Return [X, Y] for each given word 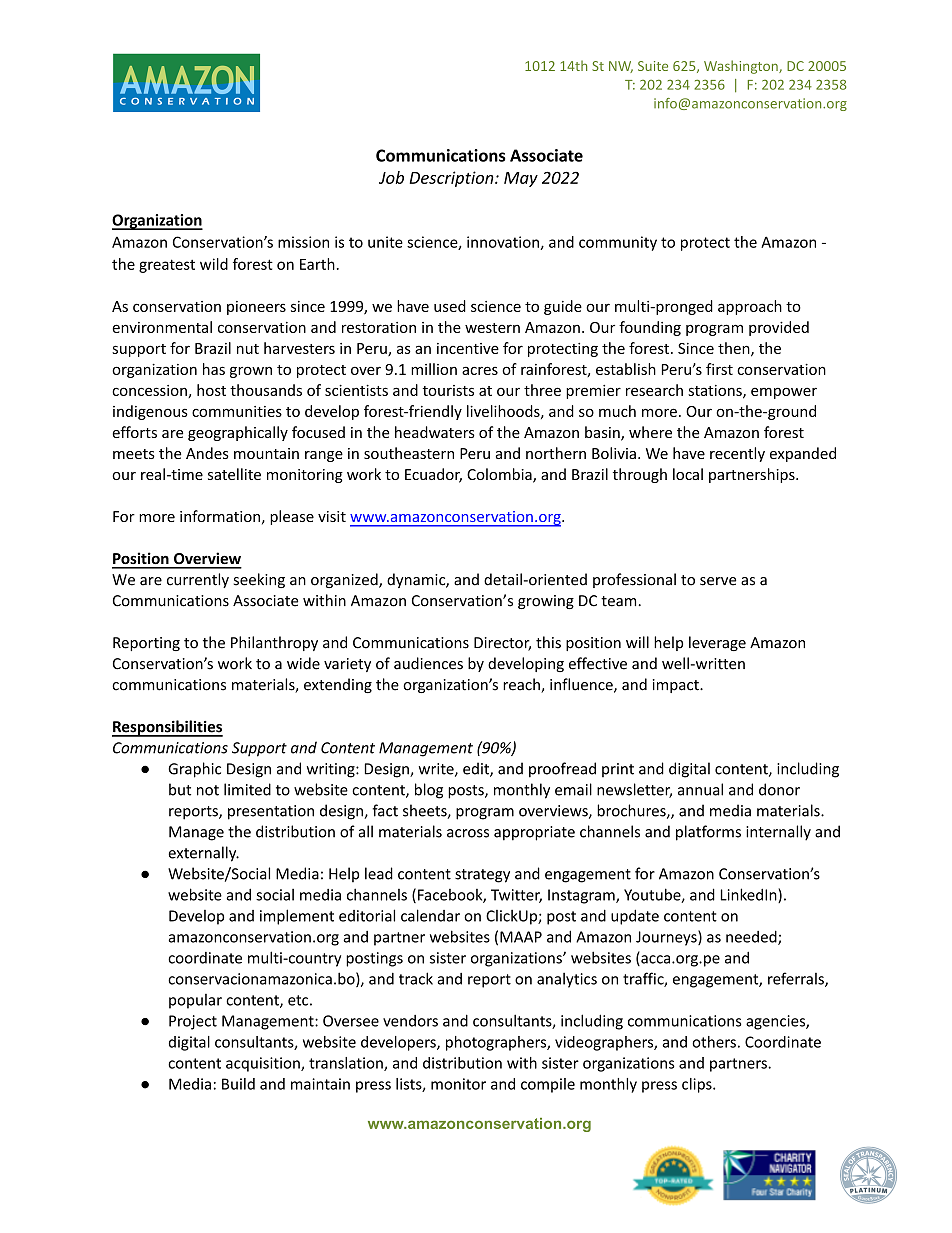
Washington [742, 67]
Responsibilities [167, 728]
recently [737, 454]
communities [237, 411]
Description [453, 179]
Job [391, 177]
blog [429, 791]
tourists [448, 390]
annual [700, 789]
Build [238, 1084]
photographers [497, 1043]
